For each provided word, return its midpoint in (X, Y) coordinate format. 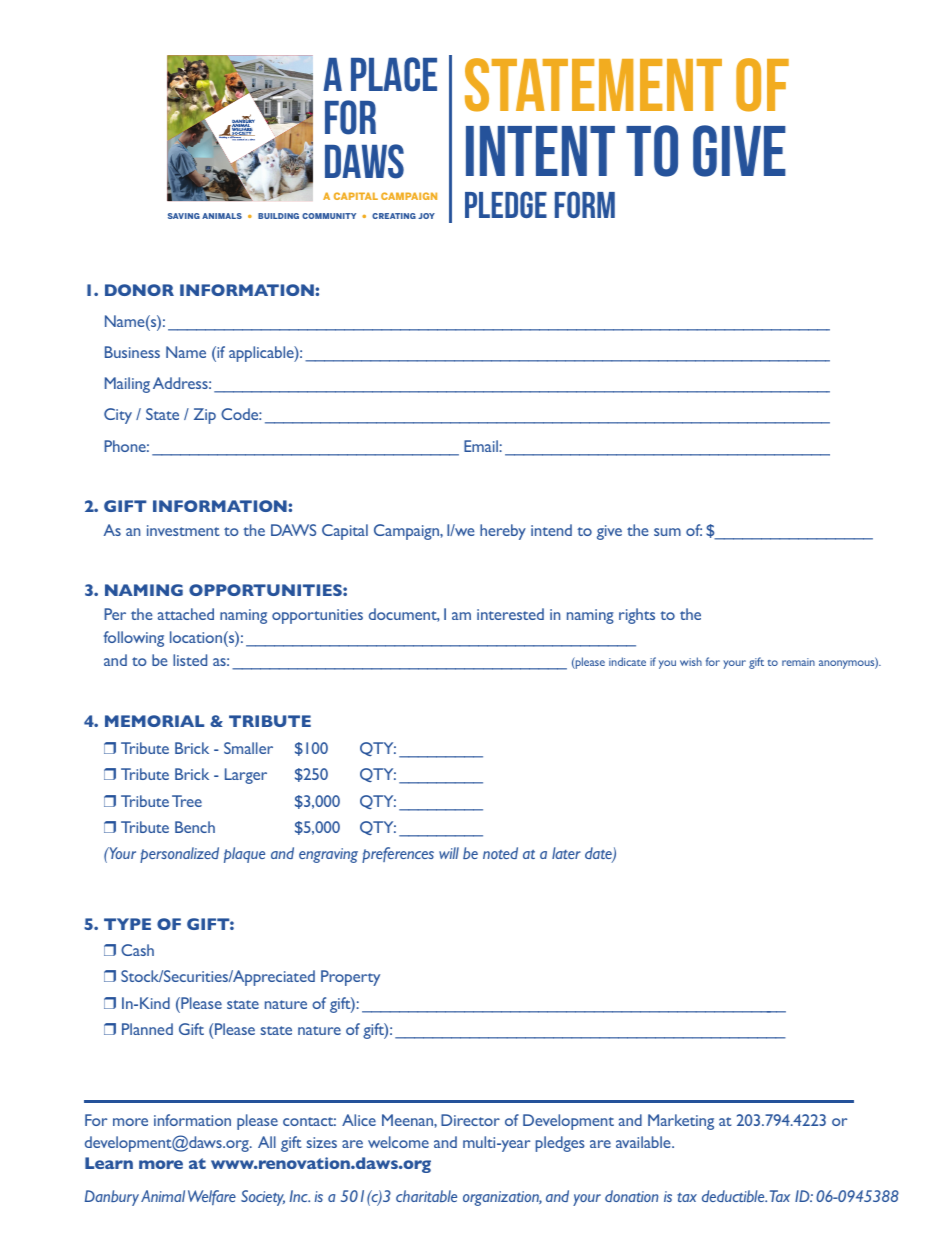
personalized (179, 855)
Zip (205, 416)
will (449, 853)
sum (667, 532)
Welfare (212, 1197)
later (566, 853)
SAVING (184, 216)
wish (691, 661)
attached (186, 614)
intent (540, 151)
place (394, 74)
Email (482, 446)
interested (510, 614)
